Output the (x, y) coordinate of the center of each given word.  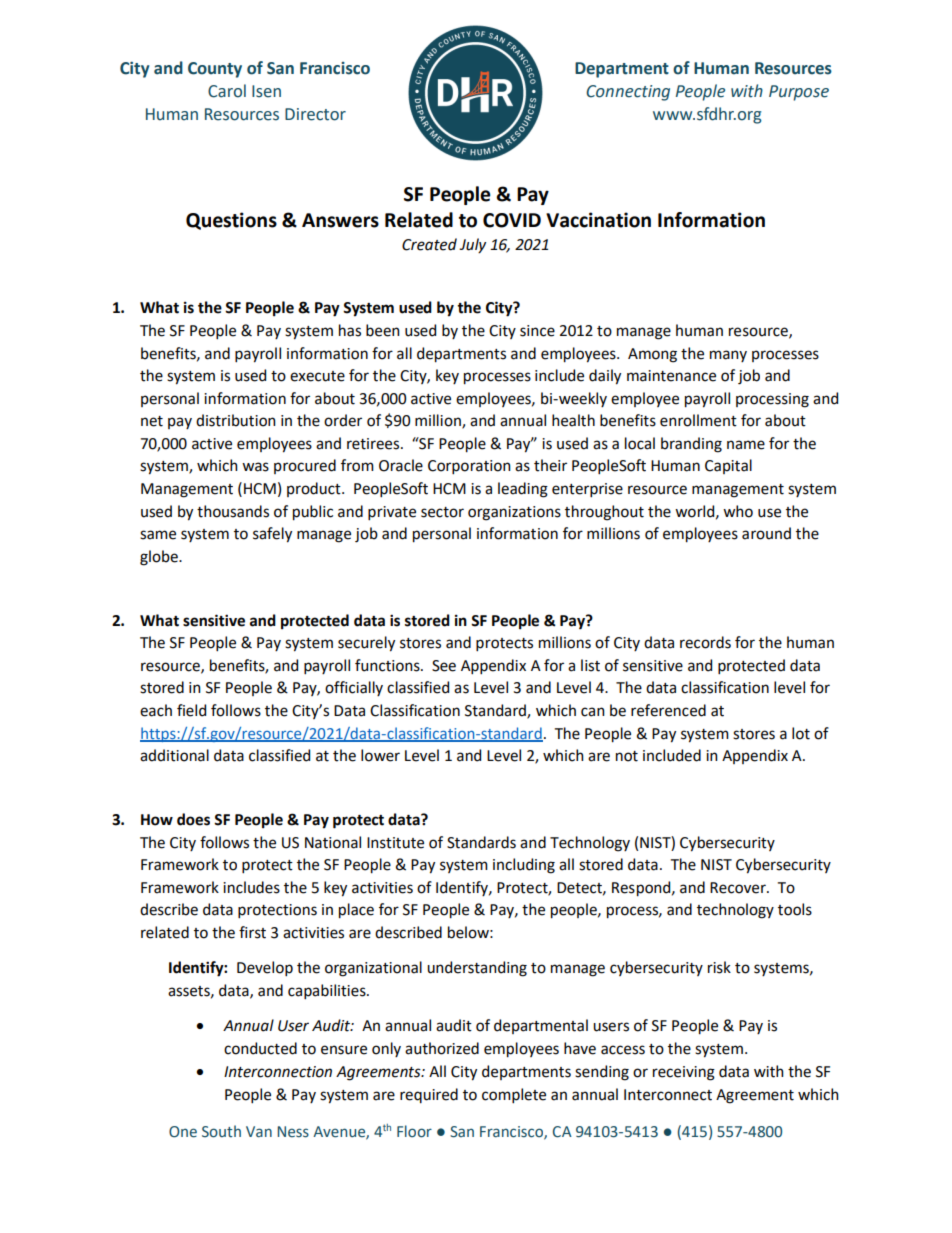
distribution (236, 420)
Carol (227, 91)
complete (514, 1095)
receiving (684, 1073)
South (221, 1131)
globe (160, 558)
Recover (739, 888)
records (705, 642)
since (537, 331)
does (193, 819)
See (444, 666)
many (728, 356)
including (524, 866)
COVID (512, 220)
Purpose (799, 93)
